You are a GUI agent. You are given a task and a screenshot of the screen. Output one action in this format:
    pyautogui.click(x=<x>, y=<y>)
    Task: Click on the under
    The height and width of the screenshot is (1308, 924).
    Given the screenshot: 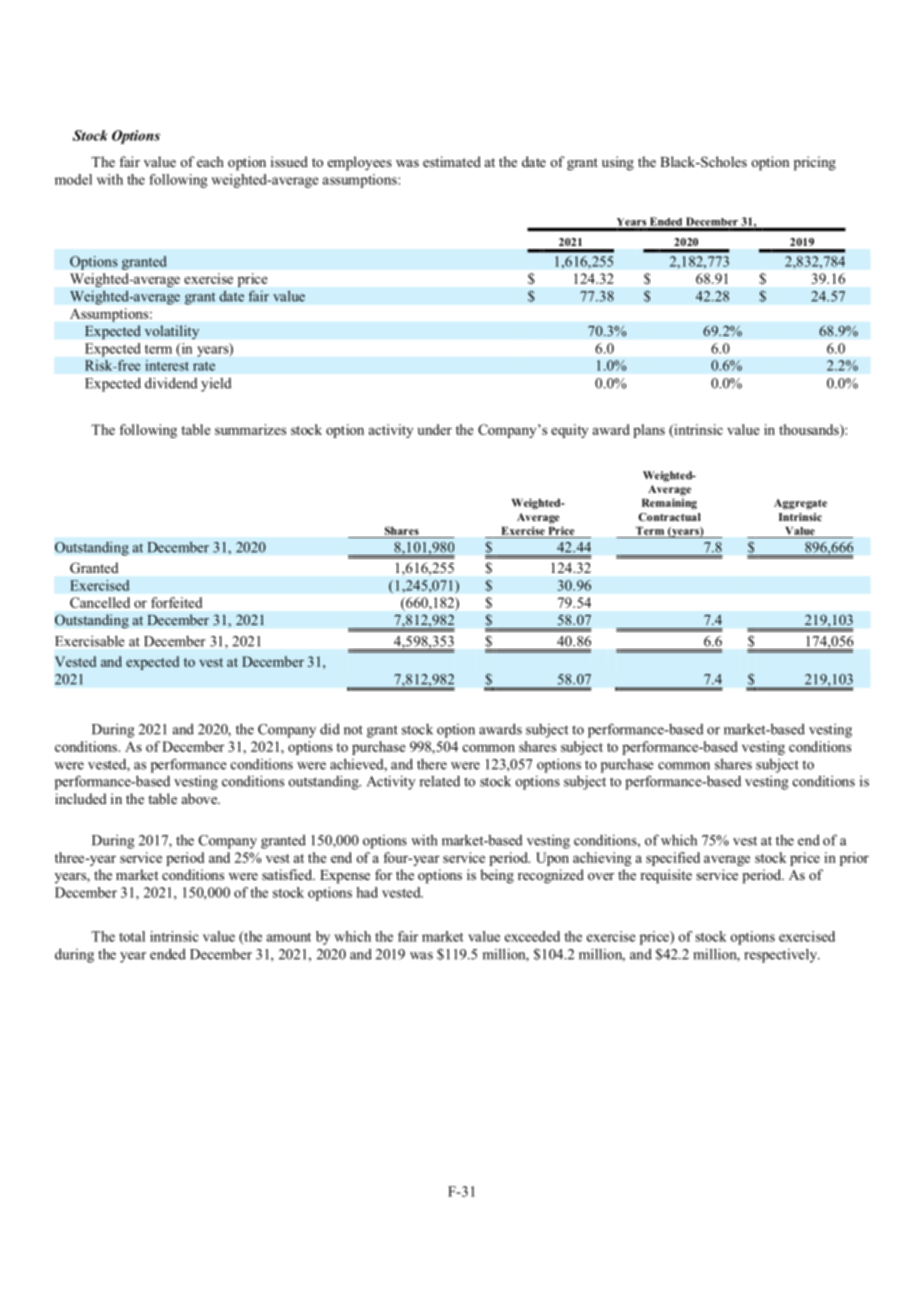 What is the action you would take?
    pyautogui.click(x=435, y=429)
